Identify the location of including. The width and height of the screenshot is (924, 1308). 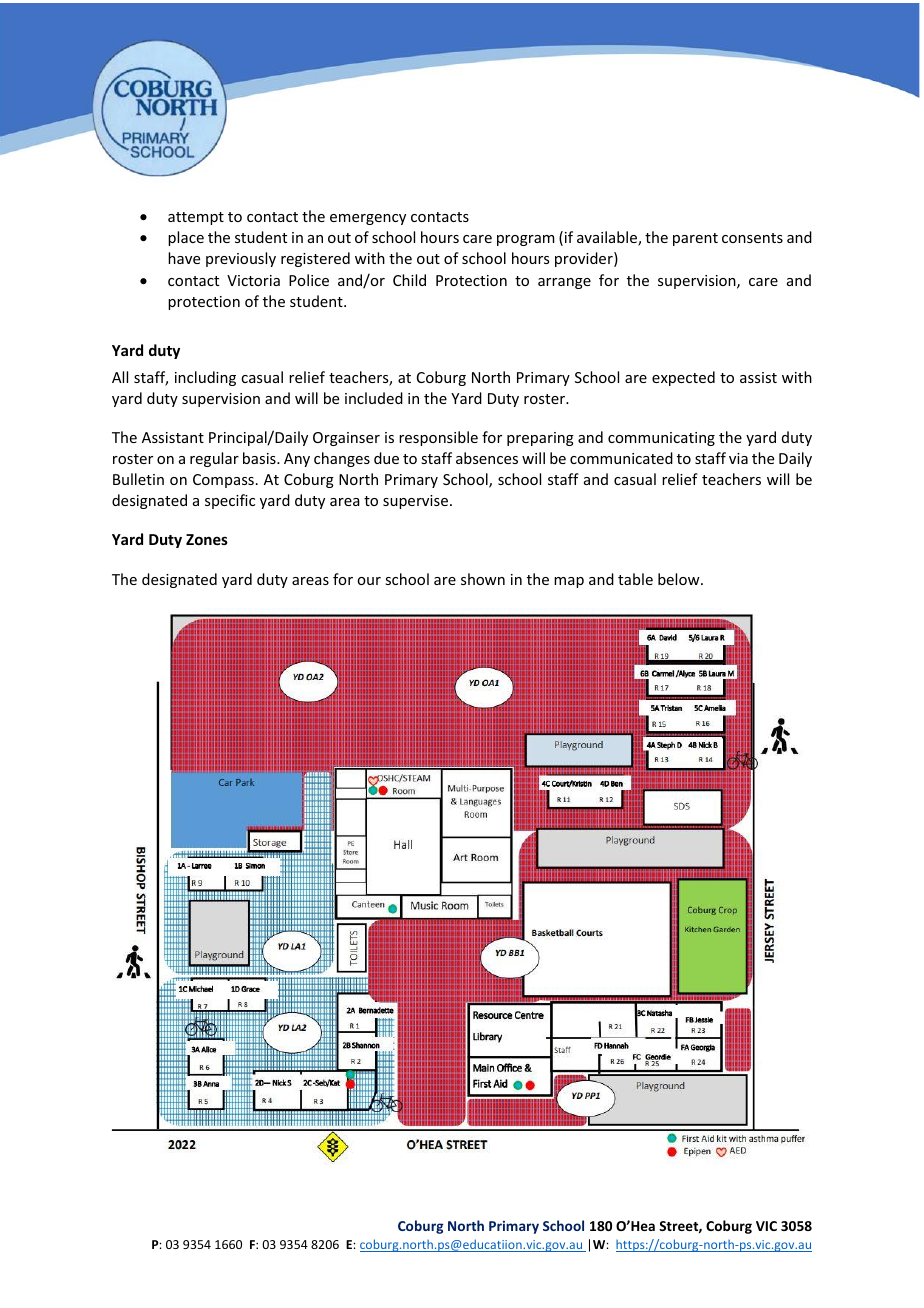
(205, 378).
